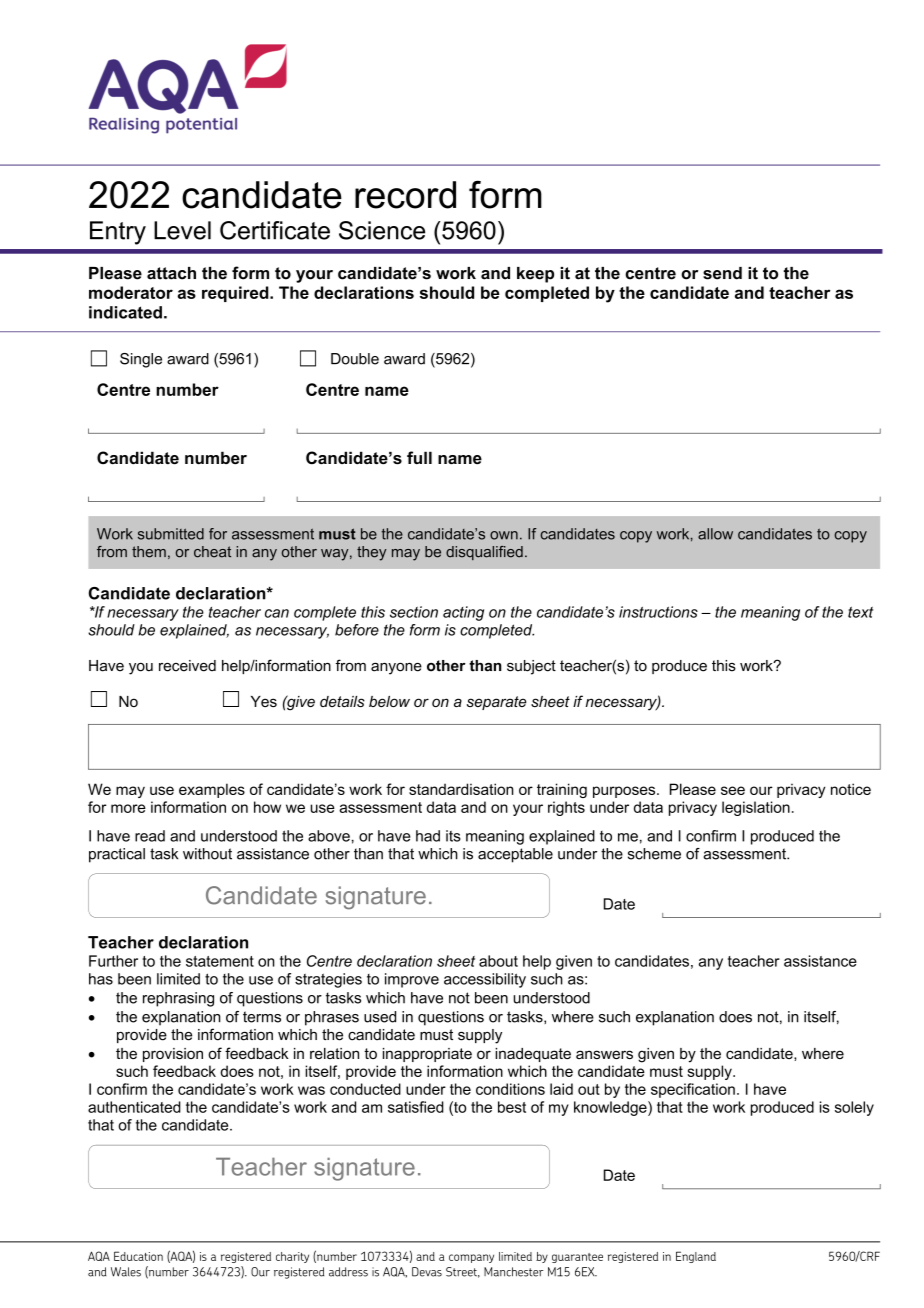  What do you see at coordinates (696, 1257) in the screenshot?
I see `England` at bounding box center [696, 1257].
